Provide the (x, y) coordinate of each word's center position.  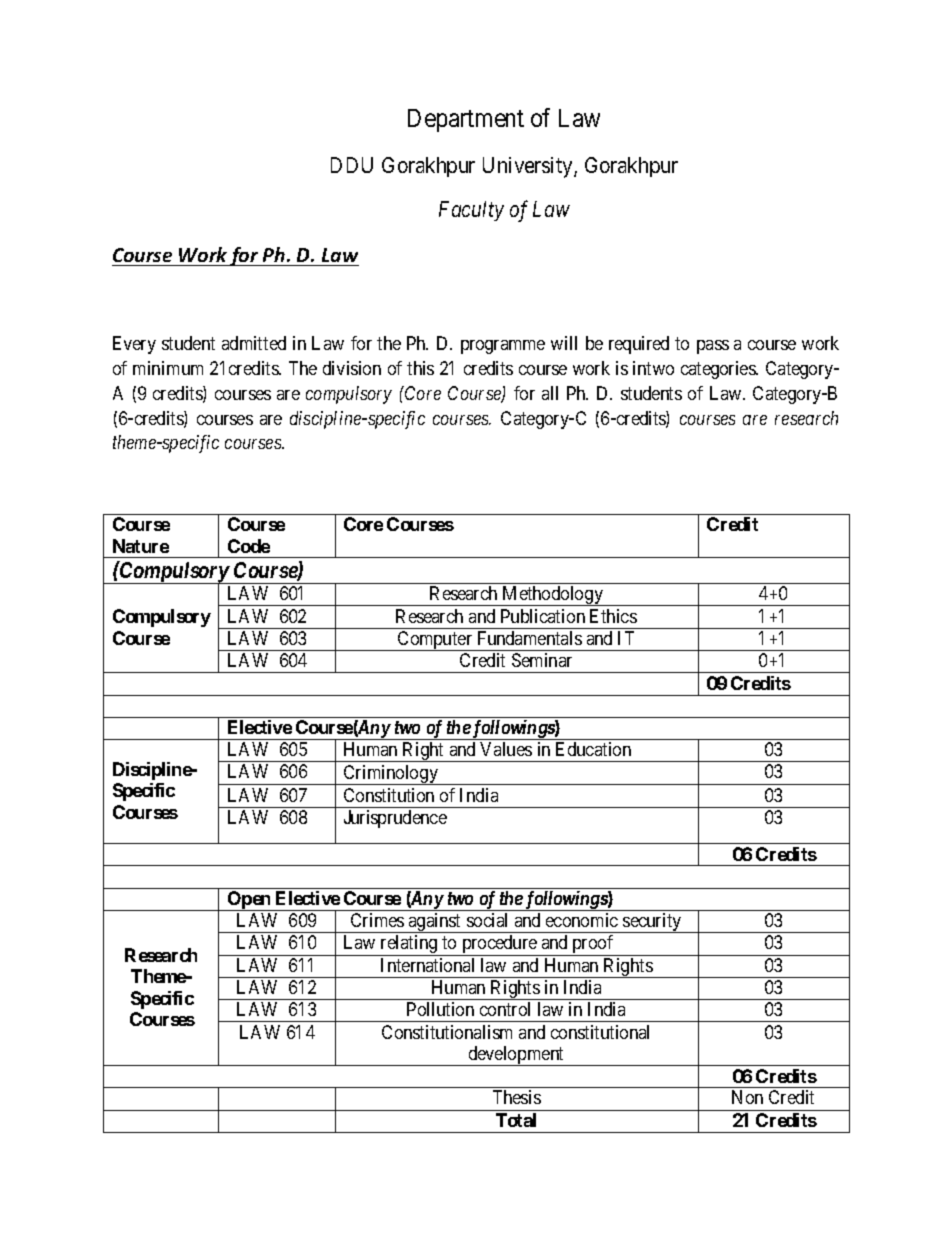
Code (249, 546)
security (652, 923)
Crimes (377, 920)
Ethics (613, 616)
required (639, 345)
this (420, 368)
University (529, 167)
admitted (254, 343)
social (487, 920)
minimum (168, 368)
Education (593, 749)
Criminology (391, 775)
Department (466, 120)
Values (506, 749)
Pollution (440, 1009)
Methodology (553, 596)
